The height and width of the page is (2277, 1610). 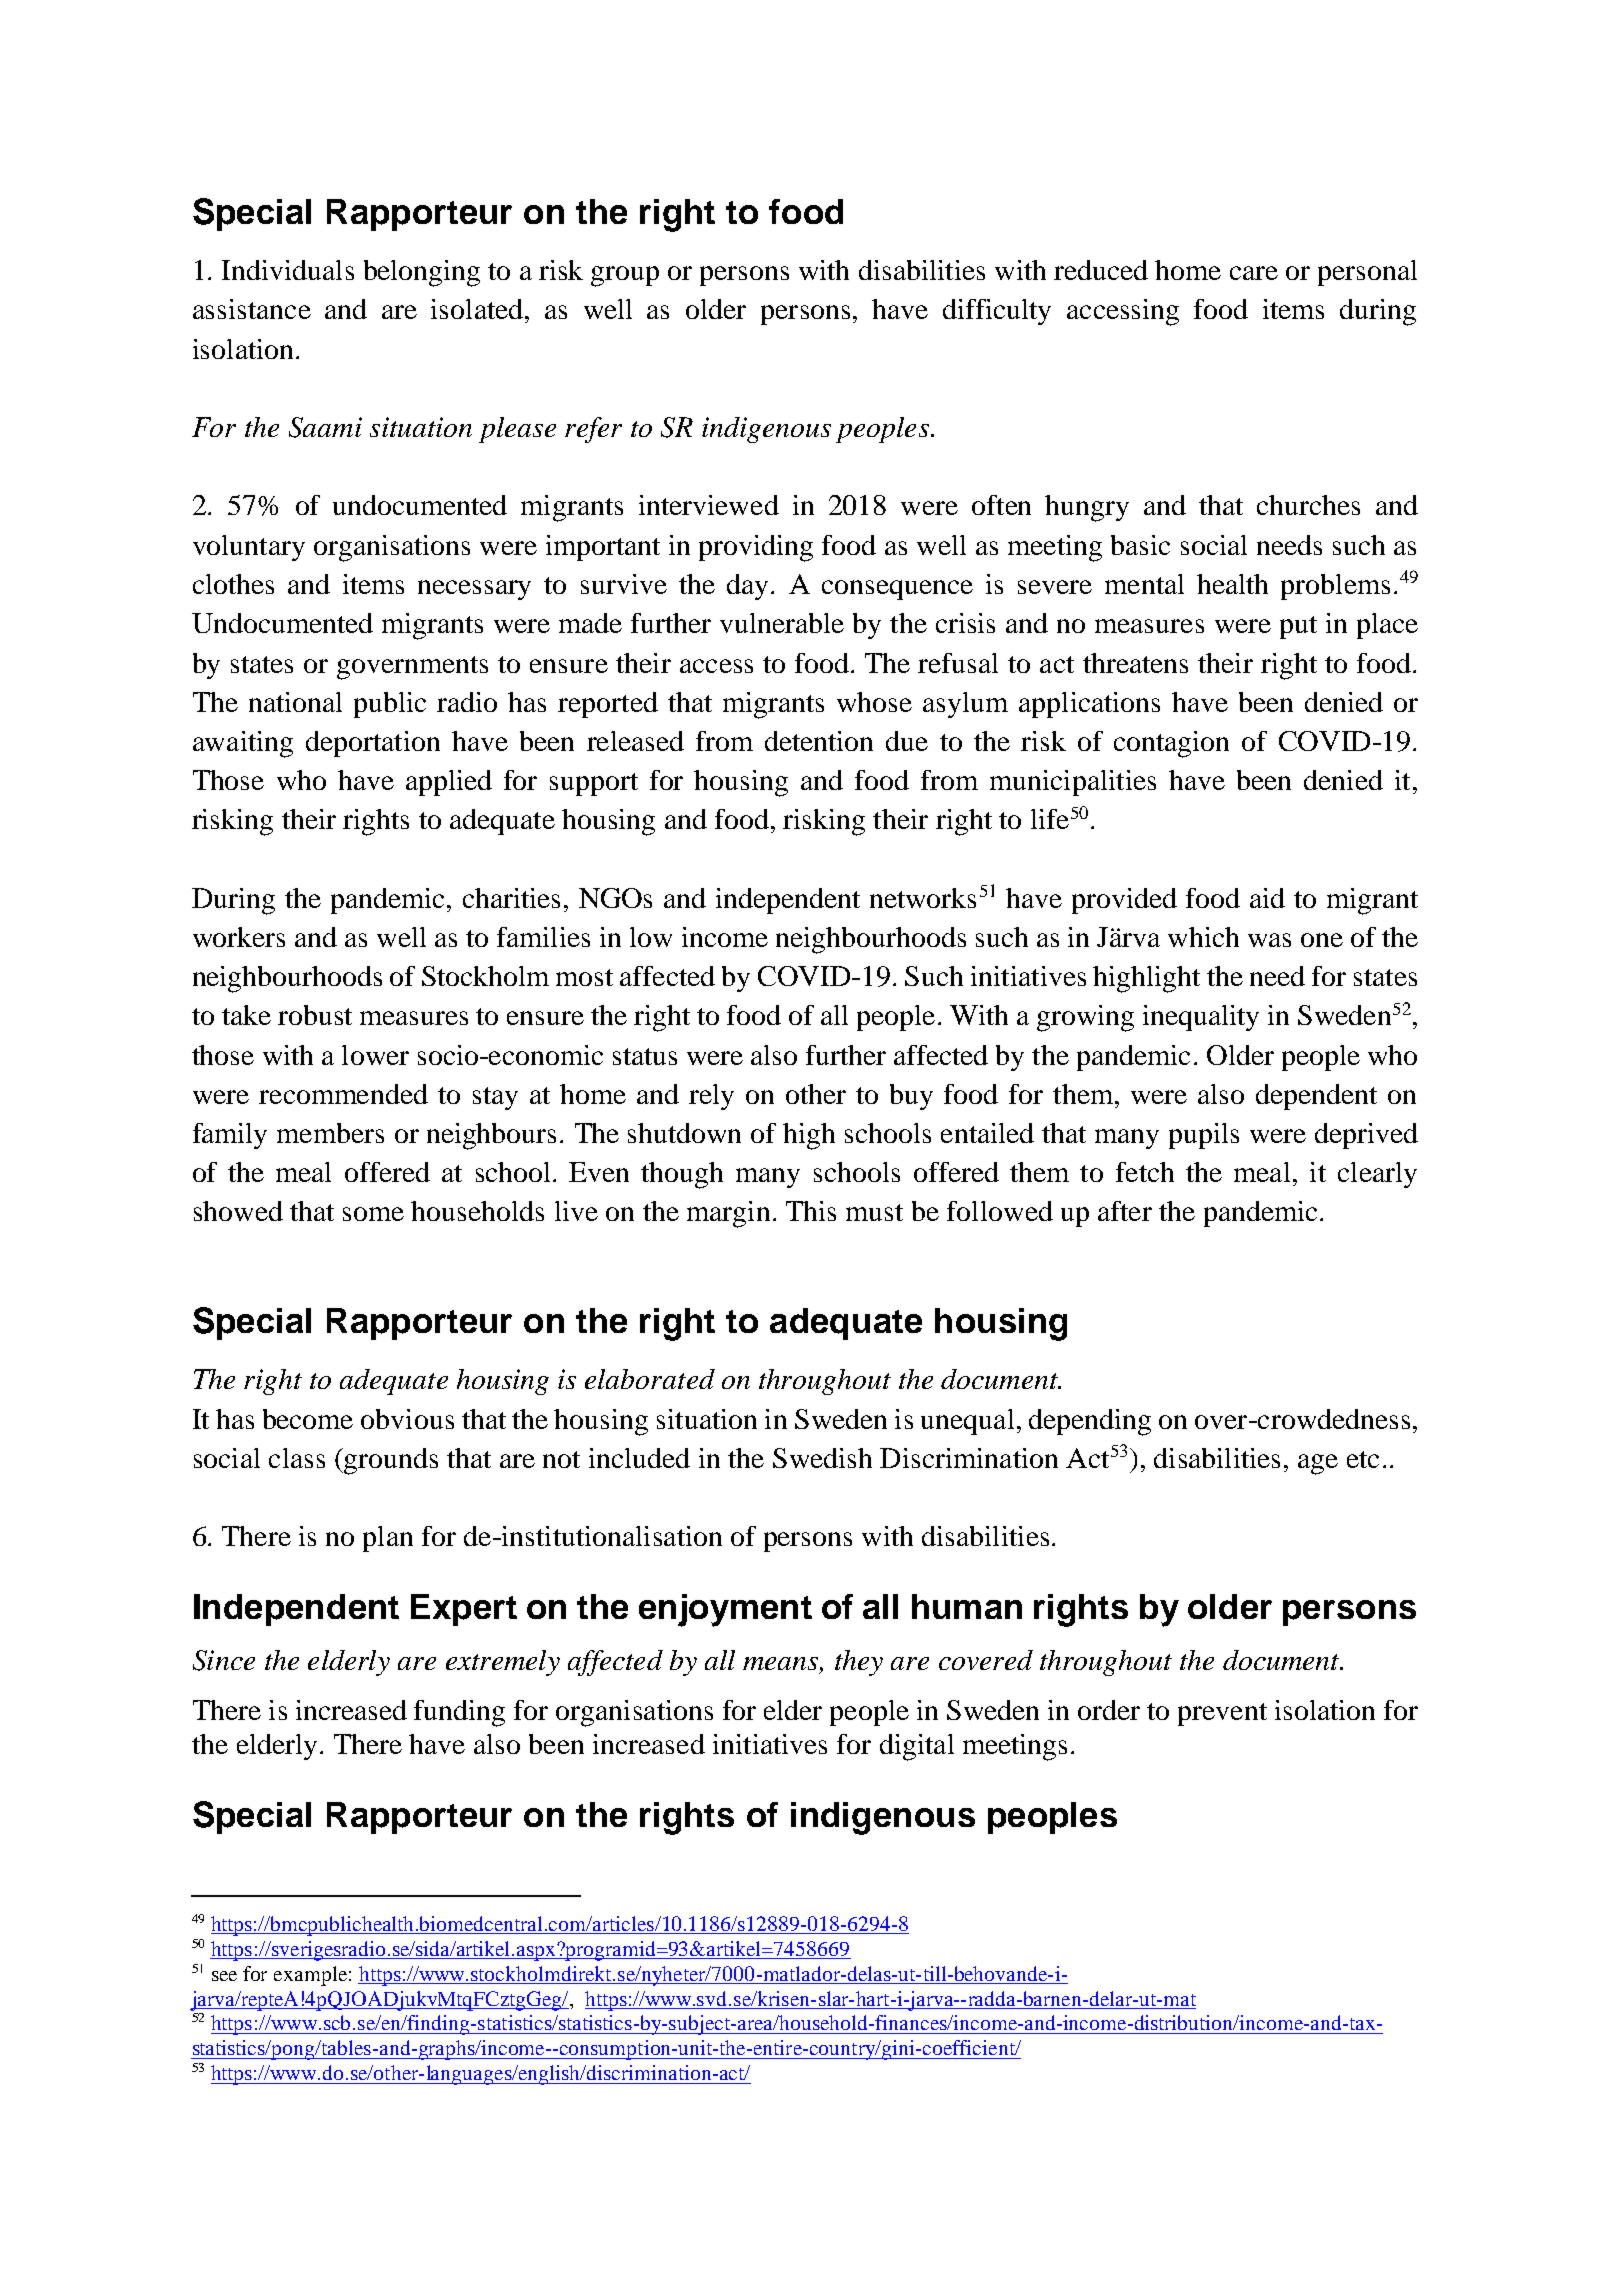 I want to click on care, so click(x=1254, y=273).
